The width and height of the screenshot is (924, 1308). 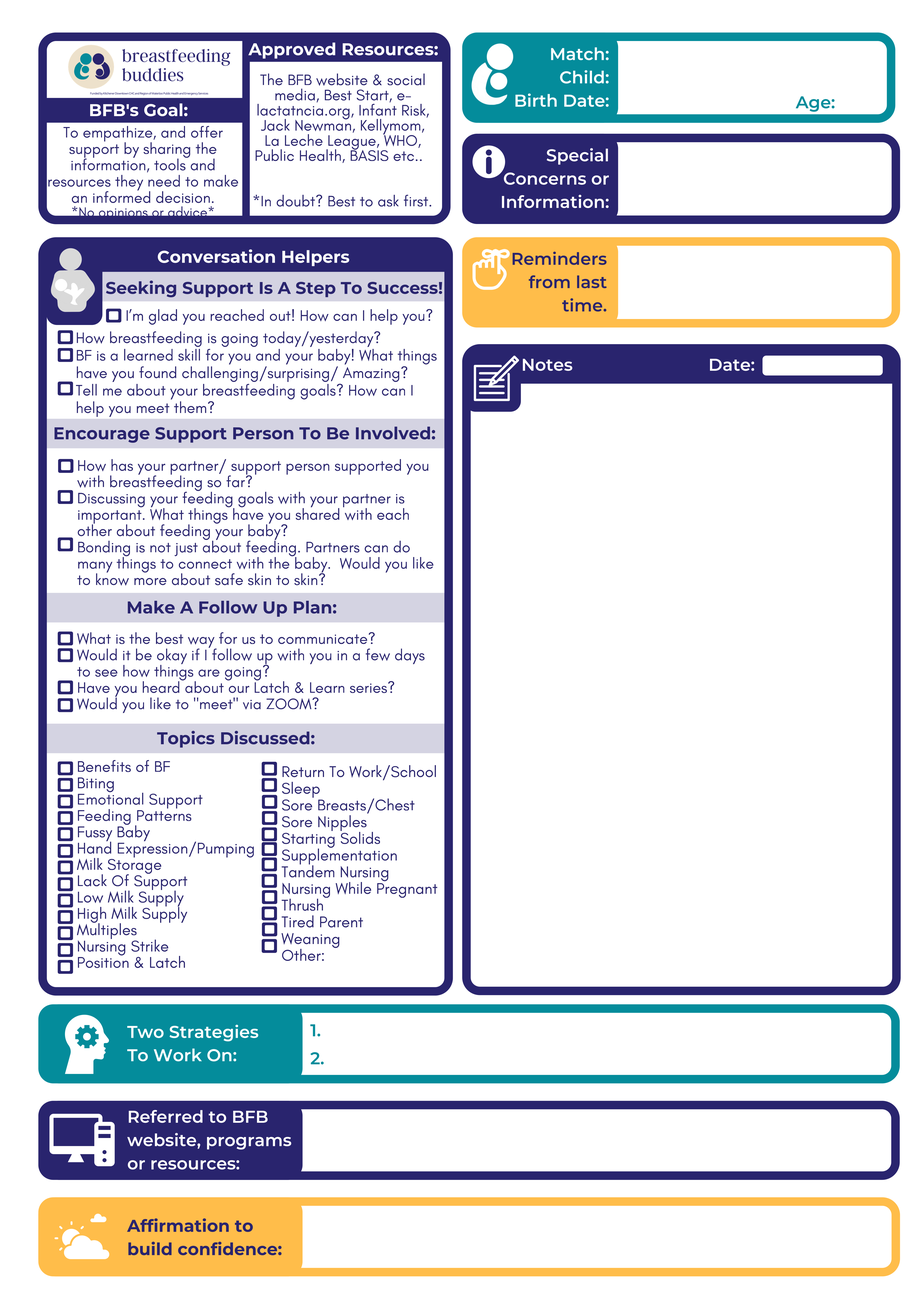 I want to click on programs, so click(x=249, y=1143).
